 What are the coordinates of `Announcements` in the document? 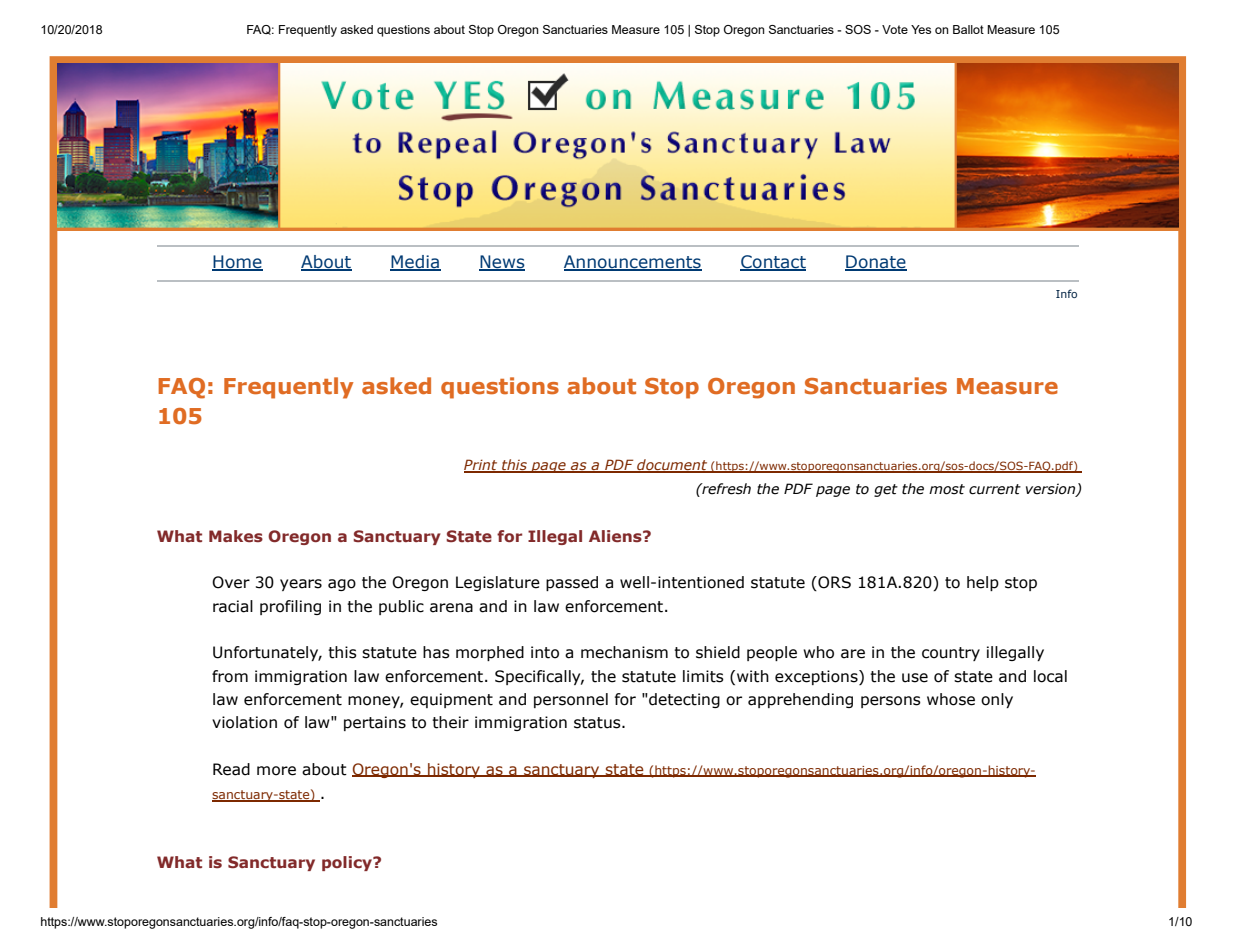 It's located at (633, 263).
